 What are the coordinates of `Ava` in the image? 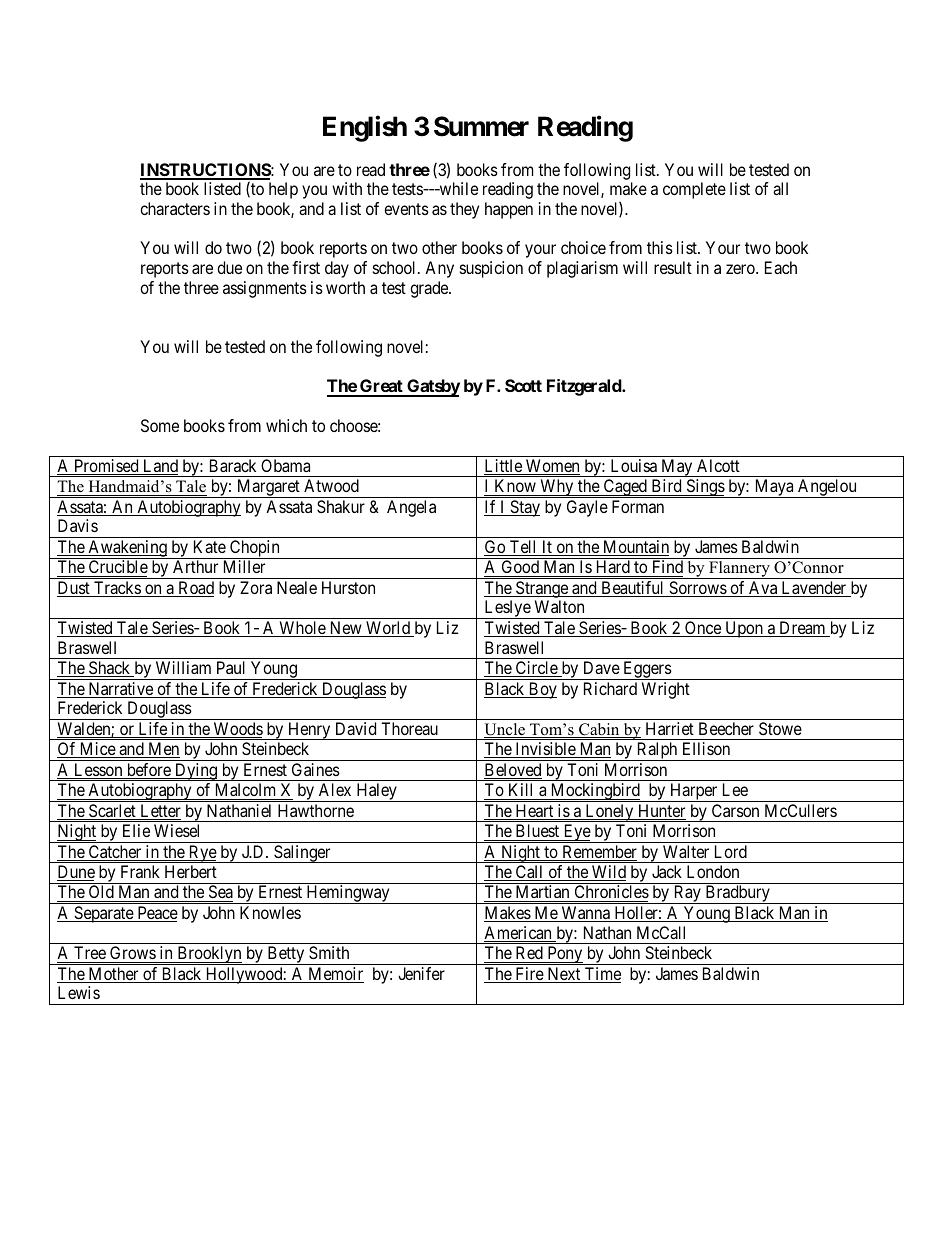 It's located at (763, 589).
